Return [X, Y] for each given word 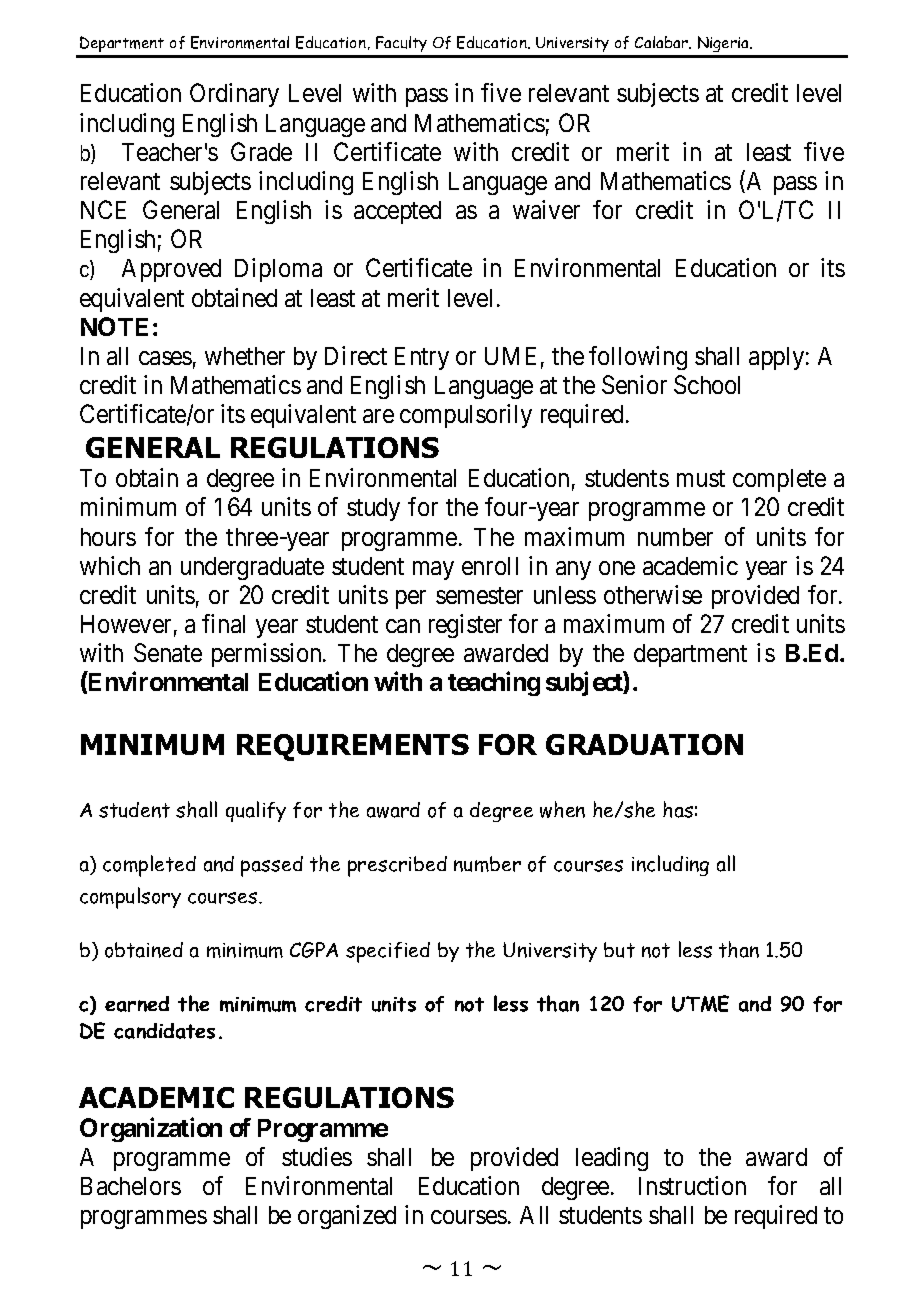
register [465, 626]
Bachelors [131, 1186]
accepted [397, 212]
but [619, 950]
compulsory [130, 898]
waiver [546, 209]
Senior [634, 384]
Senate [168, 652]
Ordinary [234, 95]
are [378, 416]
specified [388, 952]
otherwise [653, 594]
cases [165, 358]
